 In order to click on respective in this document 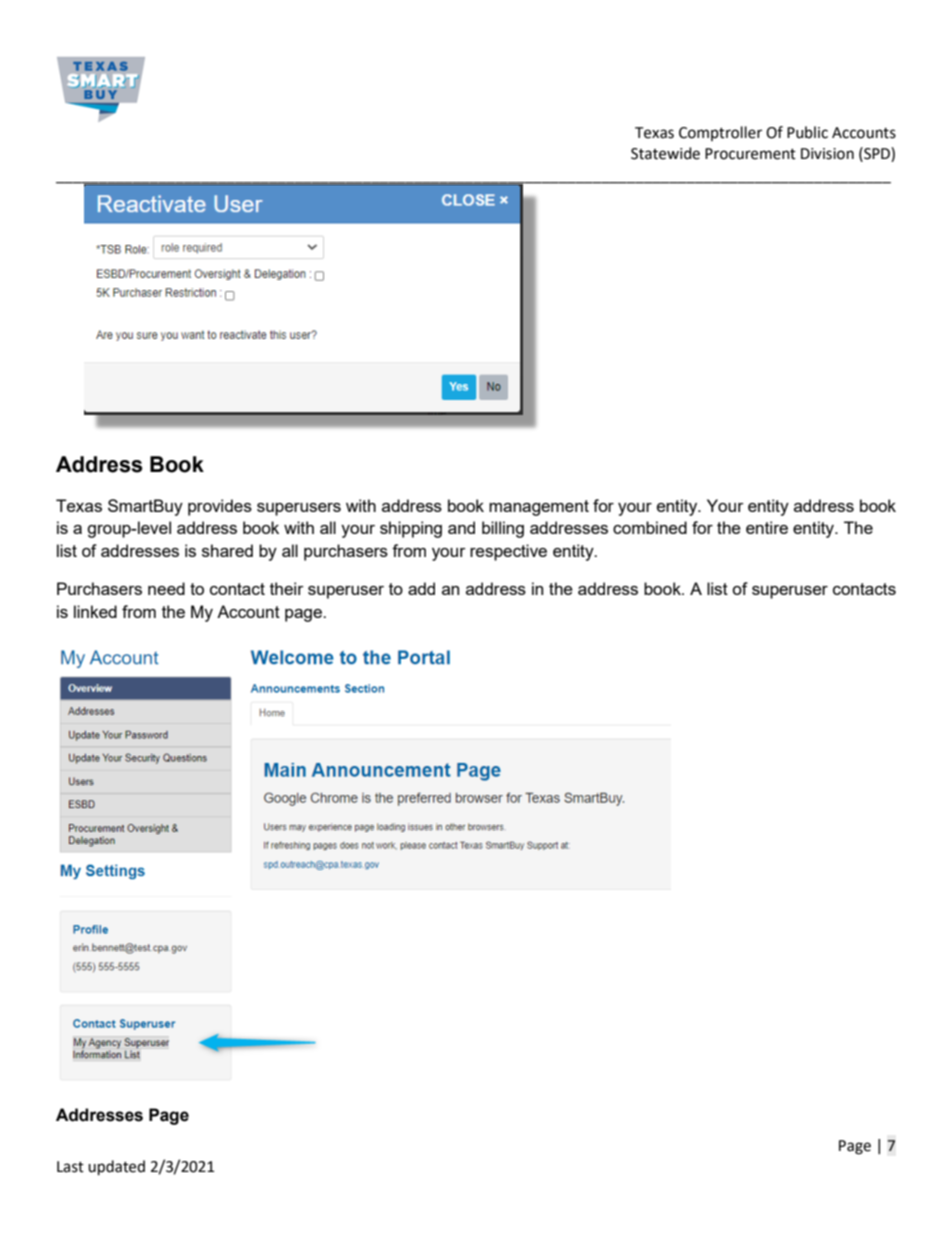, I will do `click(508, 552)`.
